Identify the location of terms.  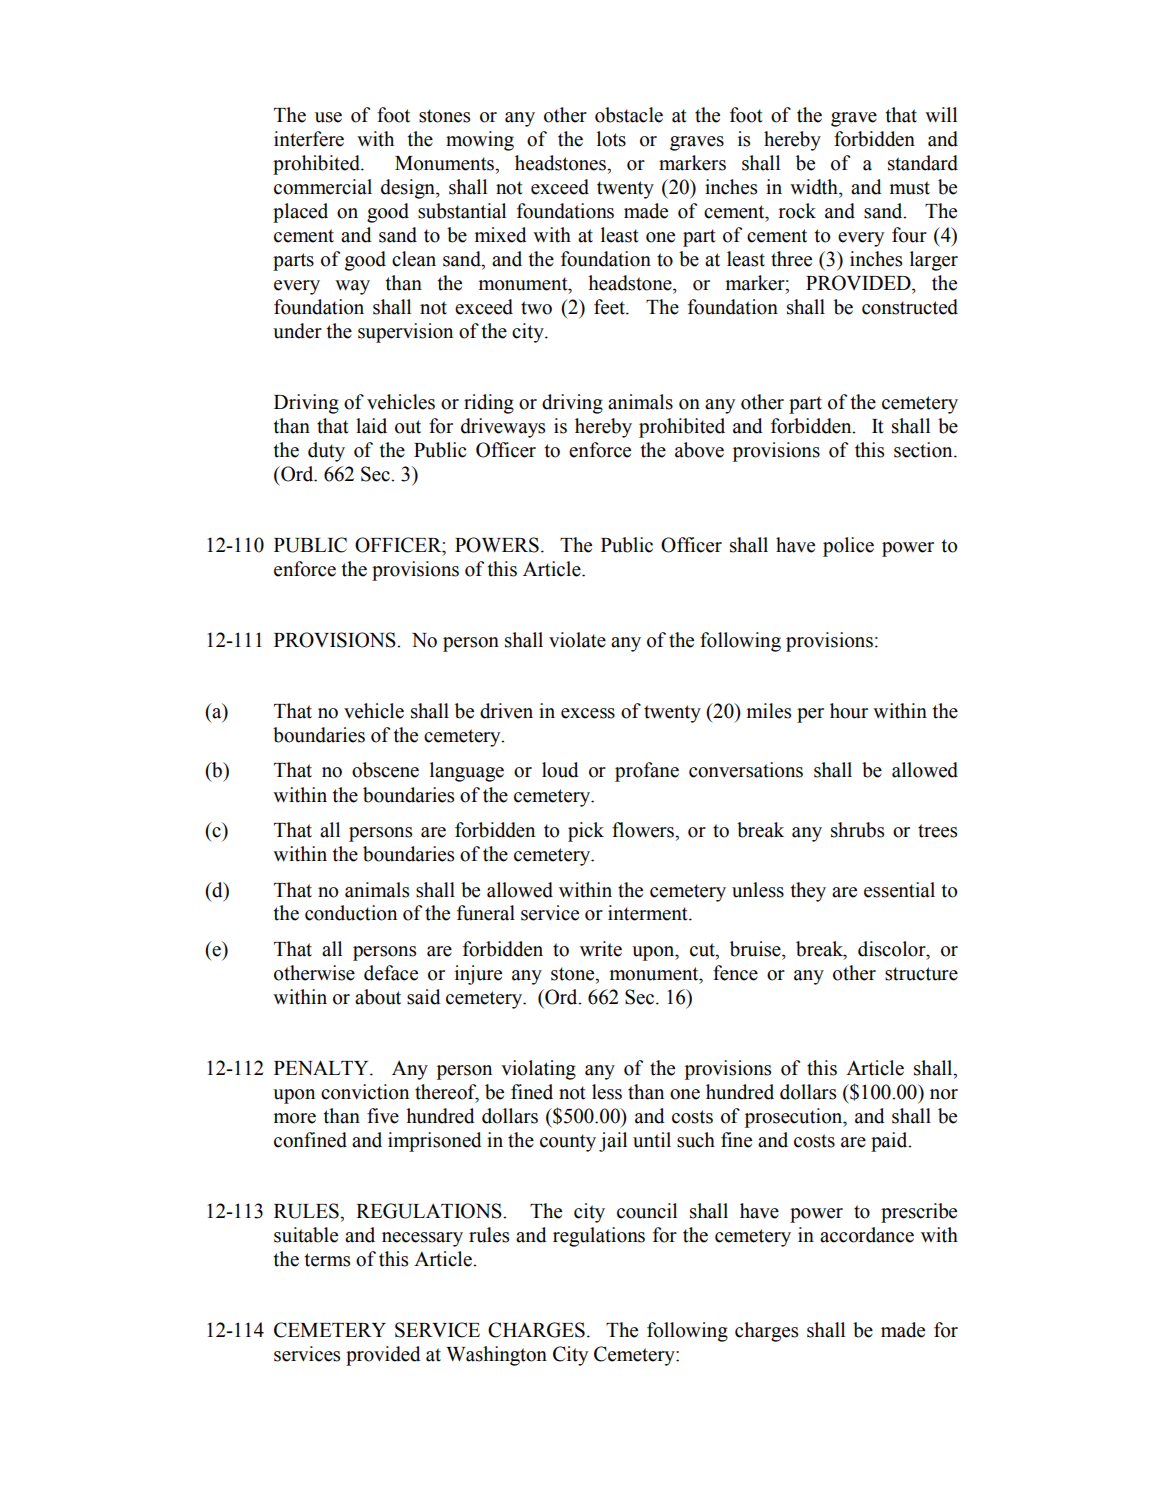
(327, 1260).
